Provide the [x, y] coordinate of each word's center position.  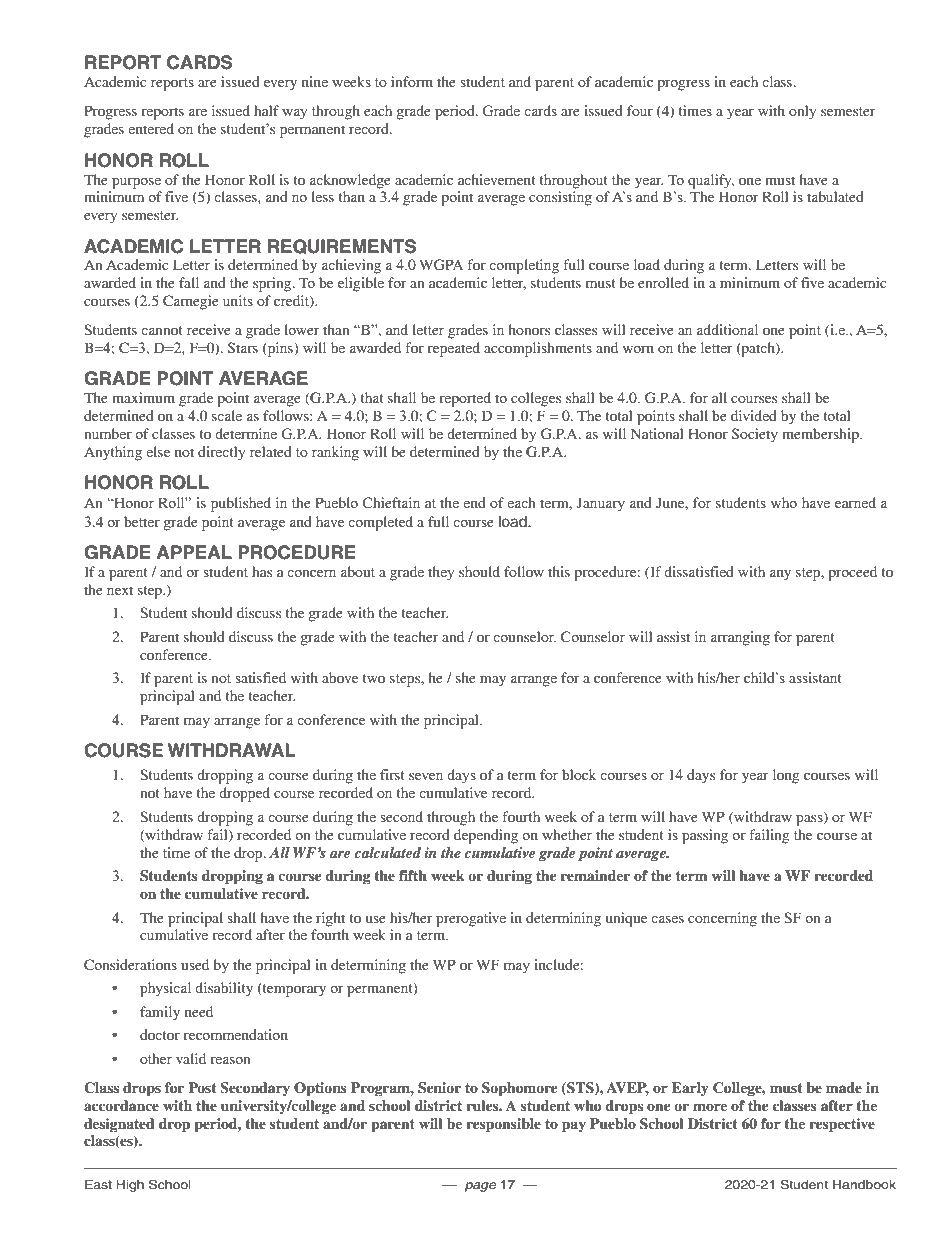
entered [151, 128]
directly [221, 453]
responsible [503, 1125]
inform [412, 81]
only [802, 112]
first [392, 774]
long [786, 776]
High [130, 1186]
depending [486, 836]
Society [755, 435]
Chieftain [391, 502]
